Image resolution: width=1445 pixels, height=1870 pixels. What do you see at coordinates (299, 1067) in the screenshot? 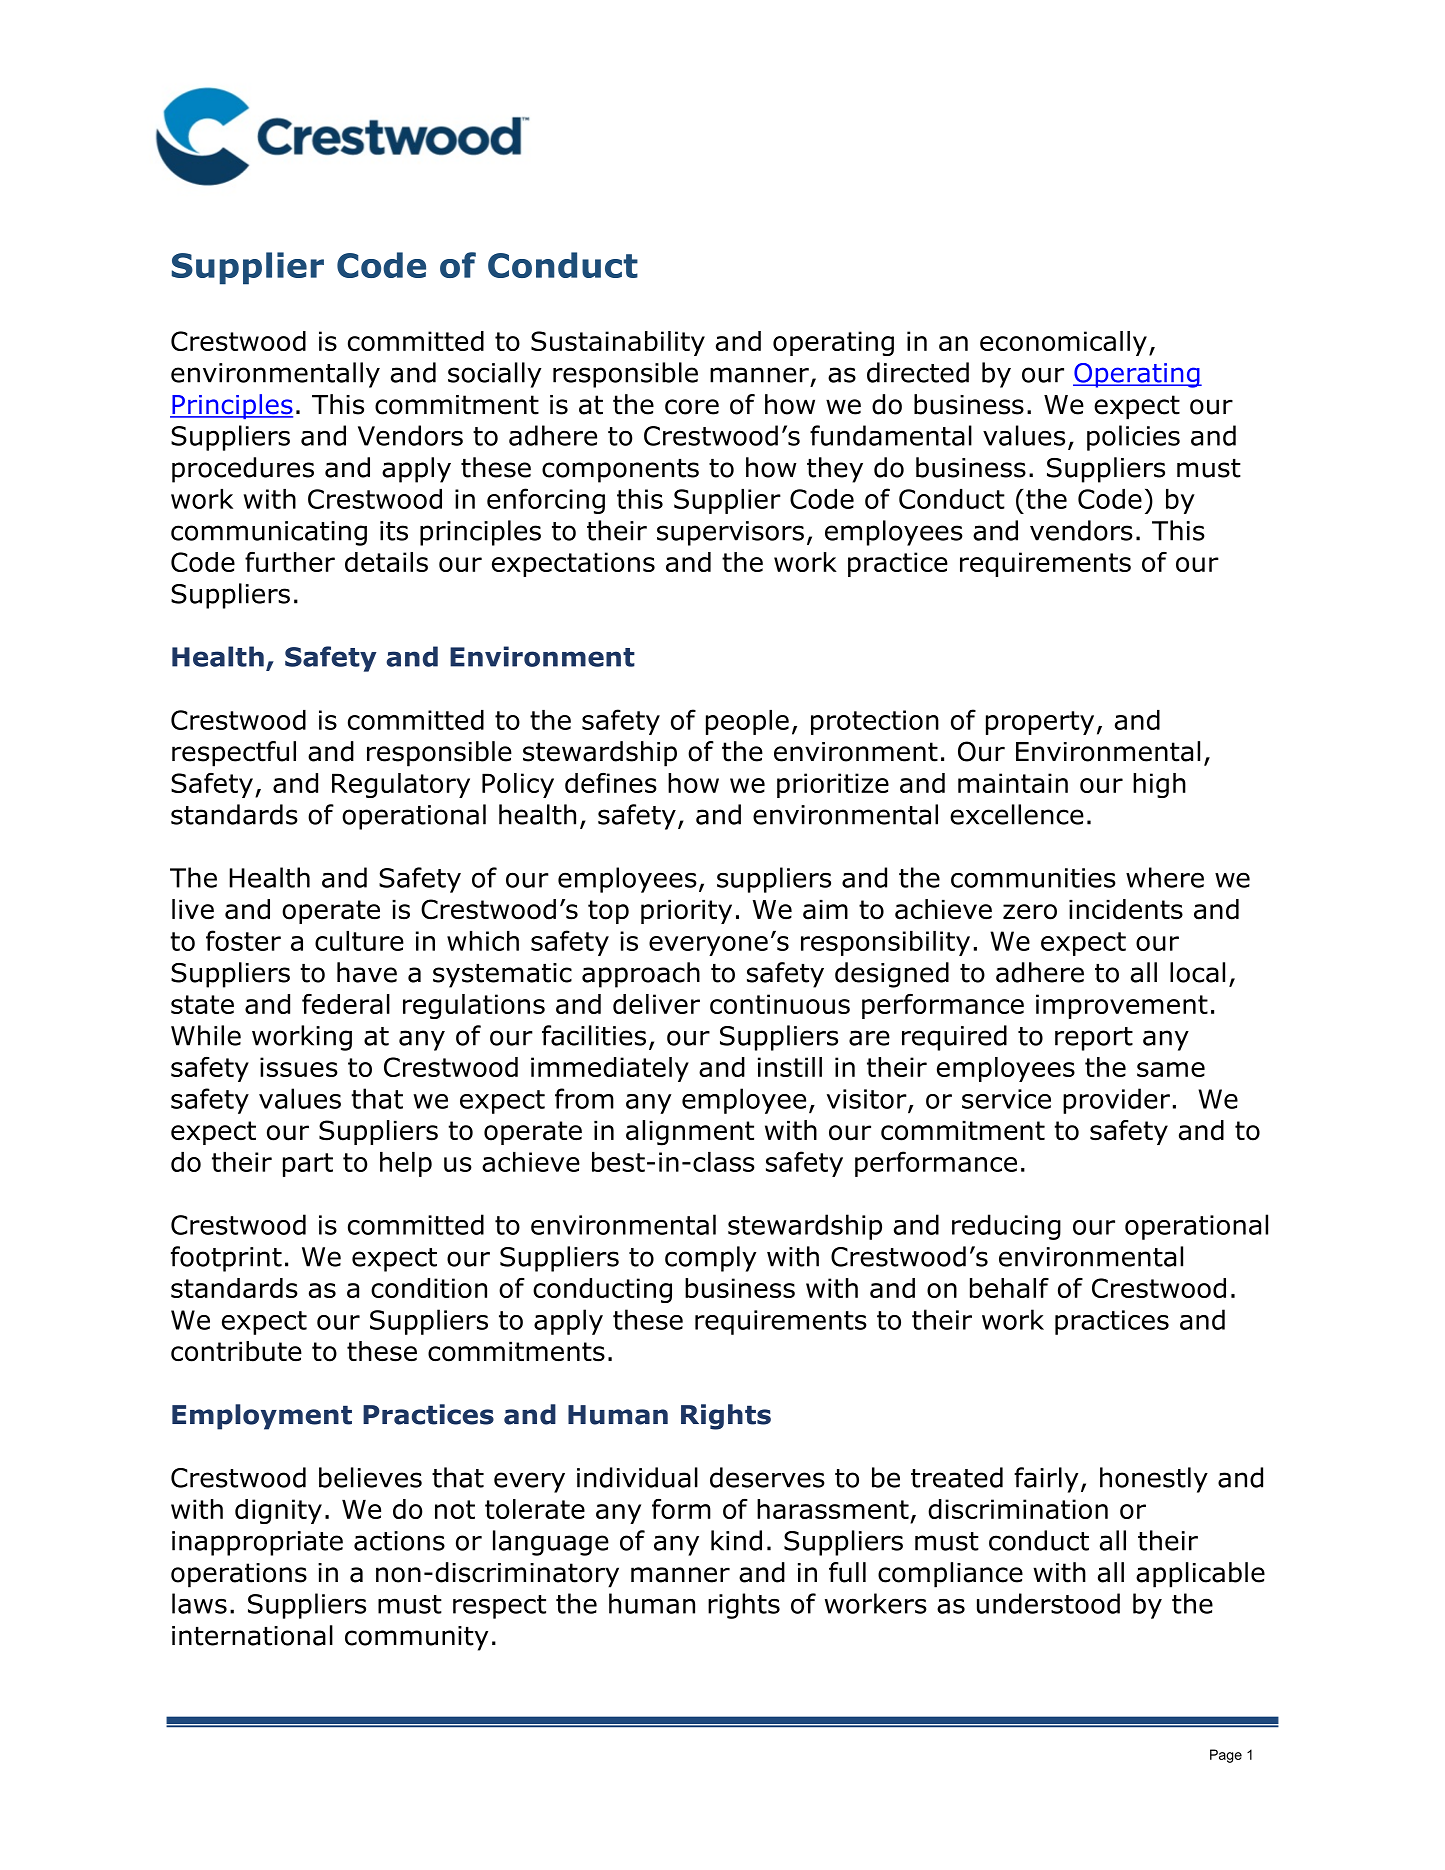
I see `issues` at bounding box center [299, 1067].
